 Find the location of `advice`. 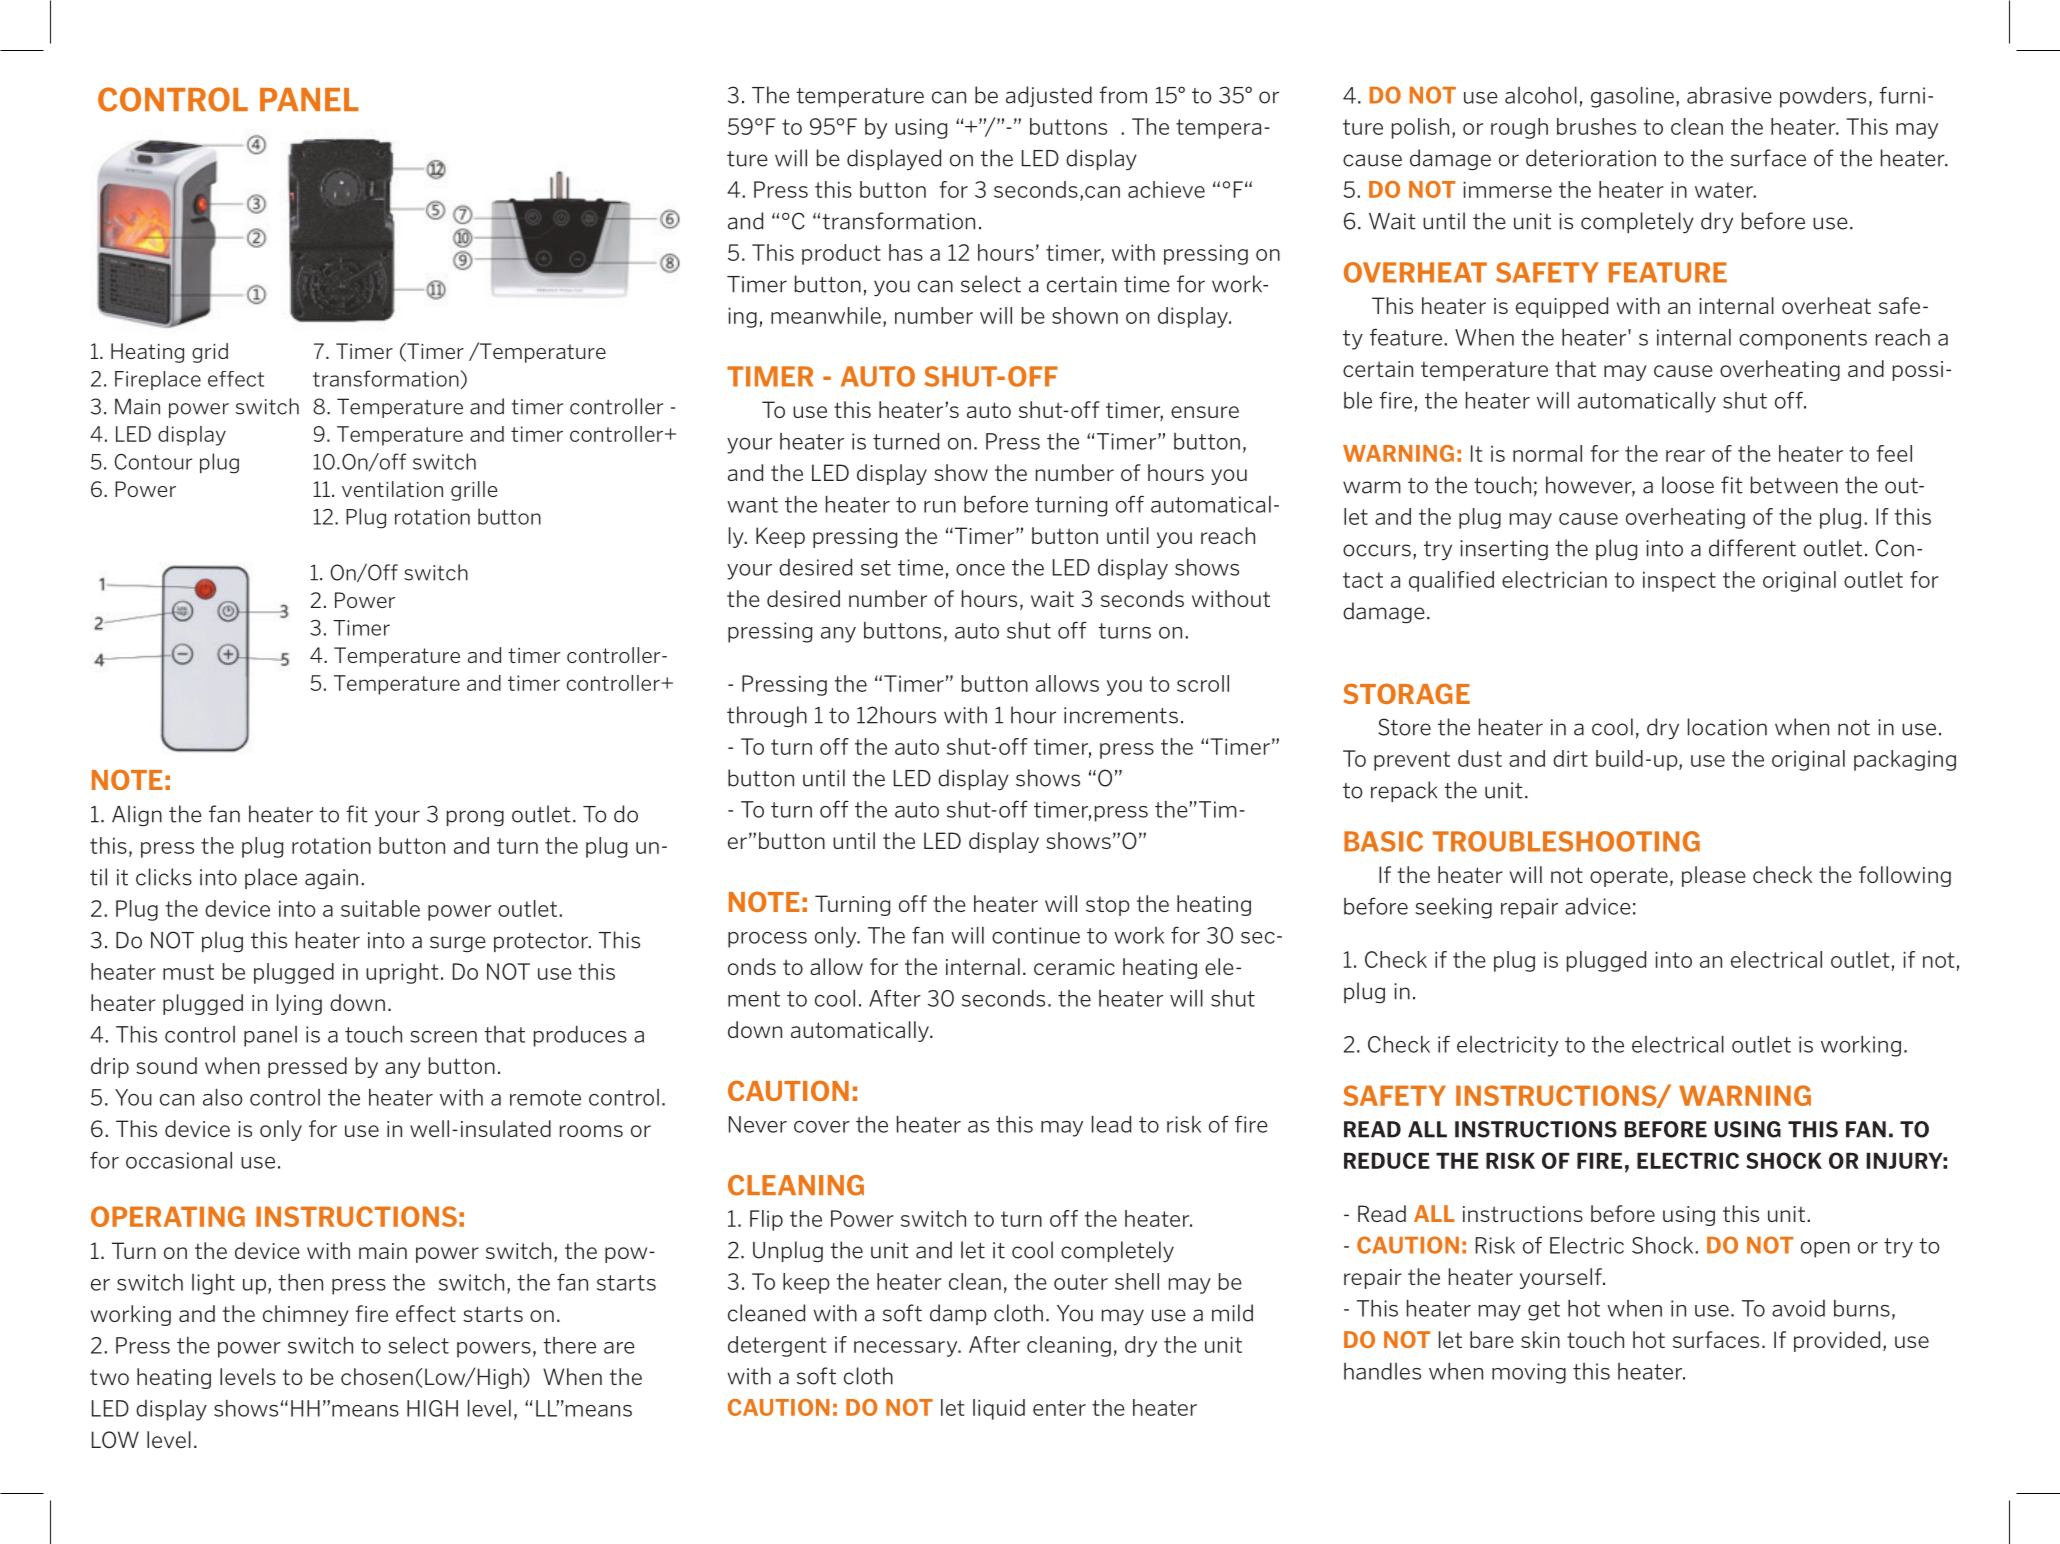

advice is located at coordinates (1598, 906).
